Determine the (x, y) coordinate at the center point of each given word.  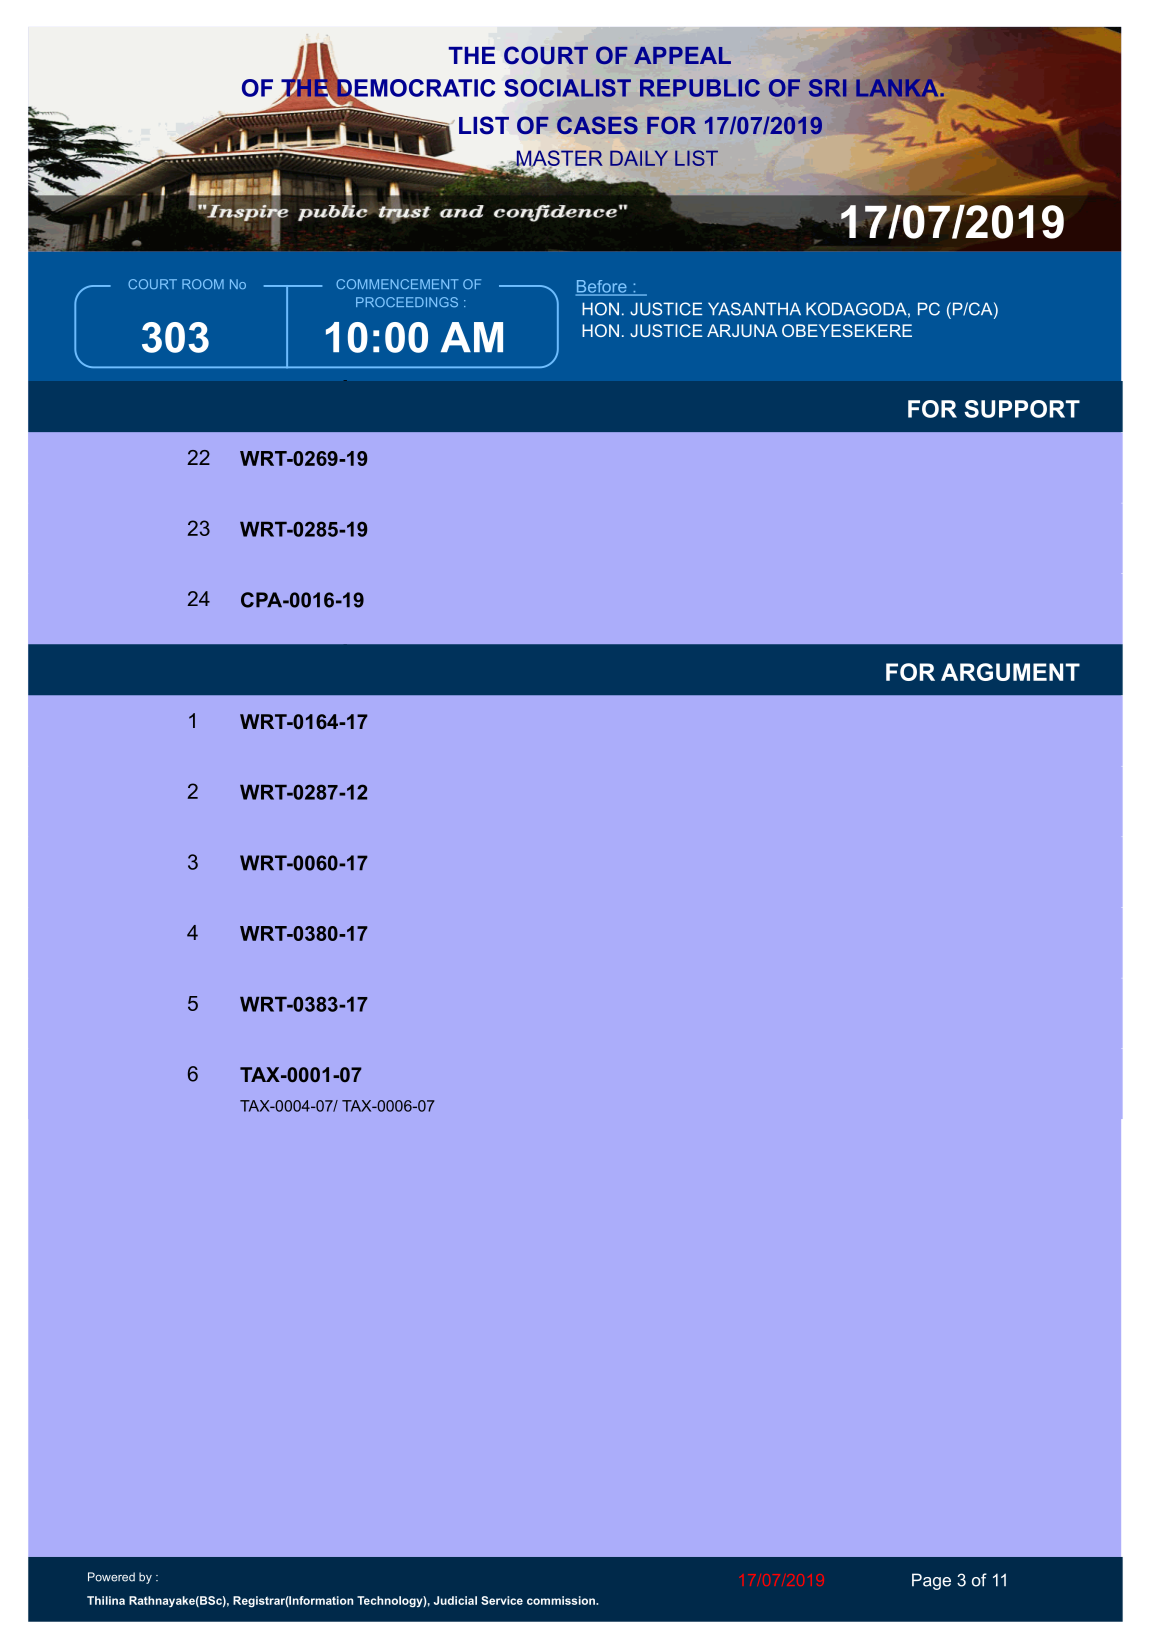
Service (502, 1600)
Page (931, 1581)
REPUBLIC (700, 88)
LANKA (897, 87)
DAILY (639, 158)
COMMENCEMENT (397, 284)
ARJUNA (742, 330)
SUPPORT (1022, 409)
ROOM (203, 284)
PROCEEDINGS (407, 302)
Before (602, 287)
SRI (828, 88)
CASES (597, 125)
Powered (111, 1577)
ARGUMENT (1010, 672)
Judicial (455, 1600)
